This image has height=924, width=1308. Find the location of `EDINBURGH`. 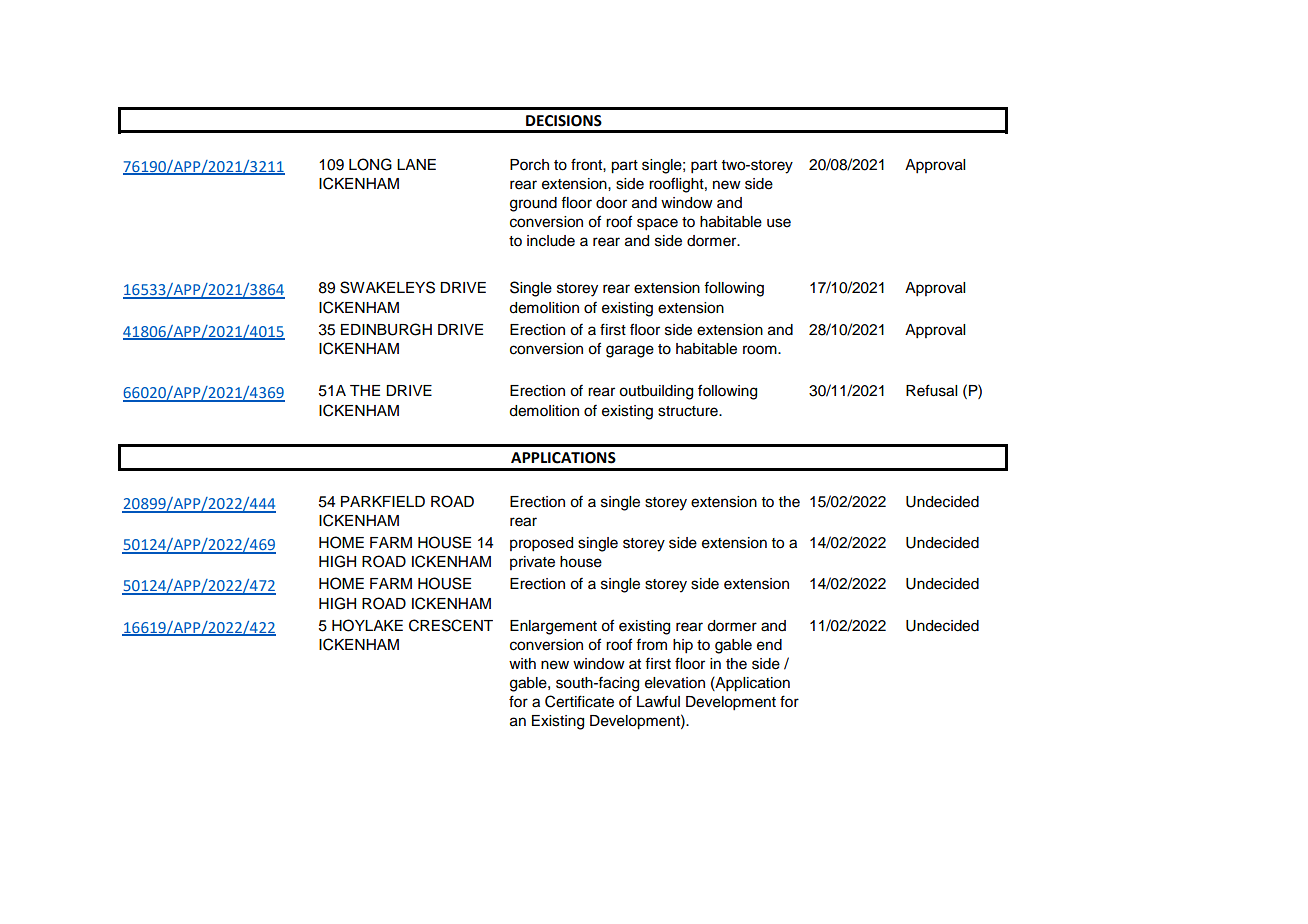

EDINBURGH is located at coordinates (386, 329).
